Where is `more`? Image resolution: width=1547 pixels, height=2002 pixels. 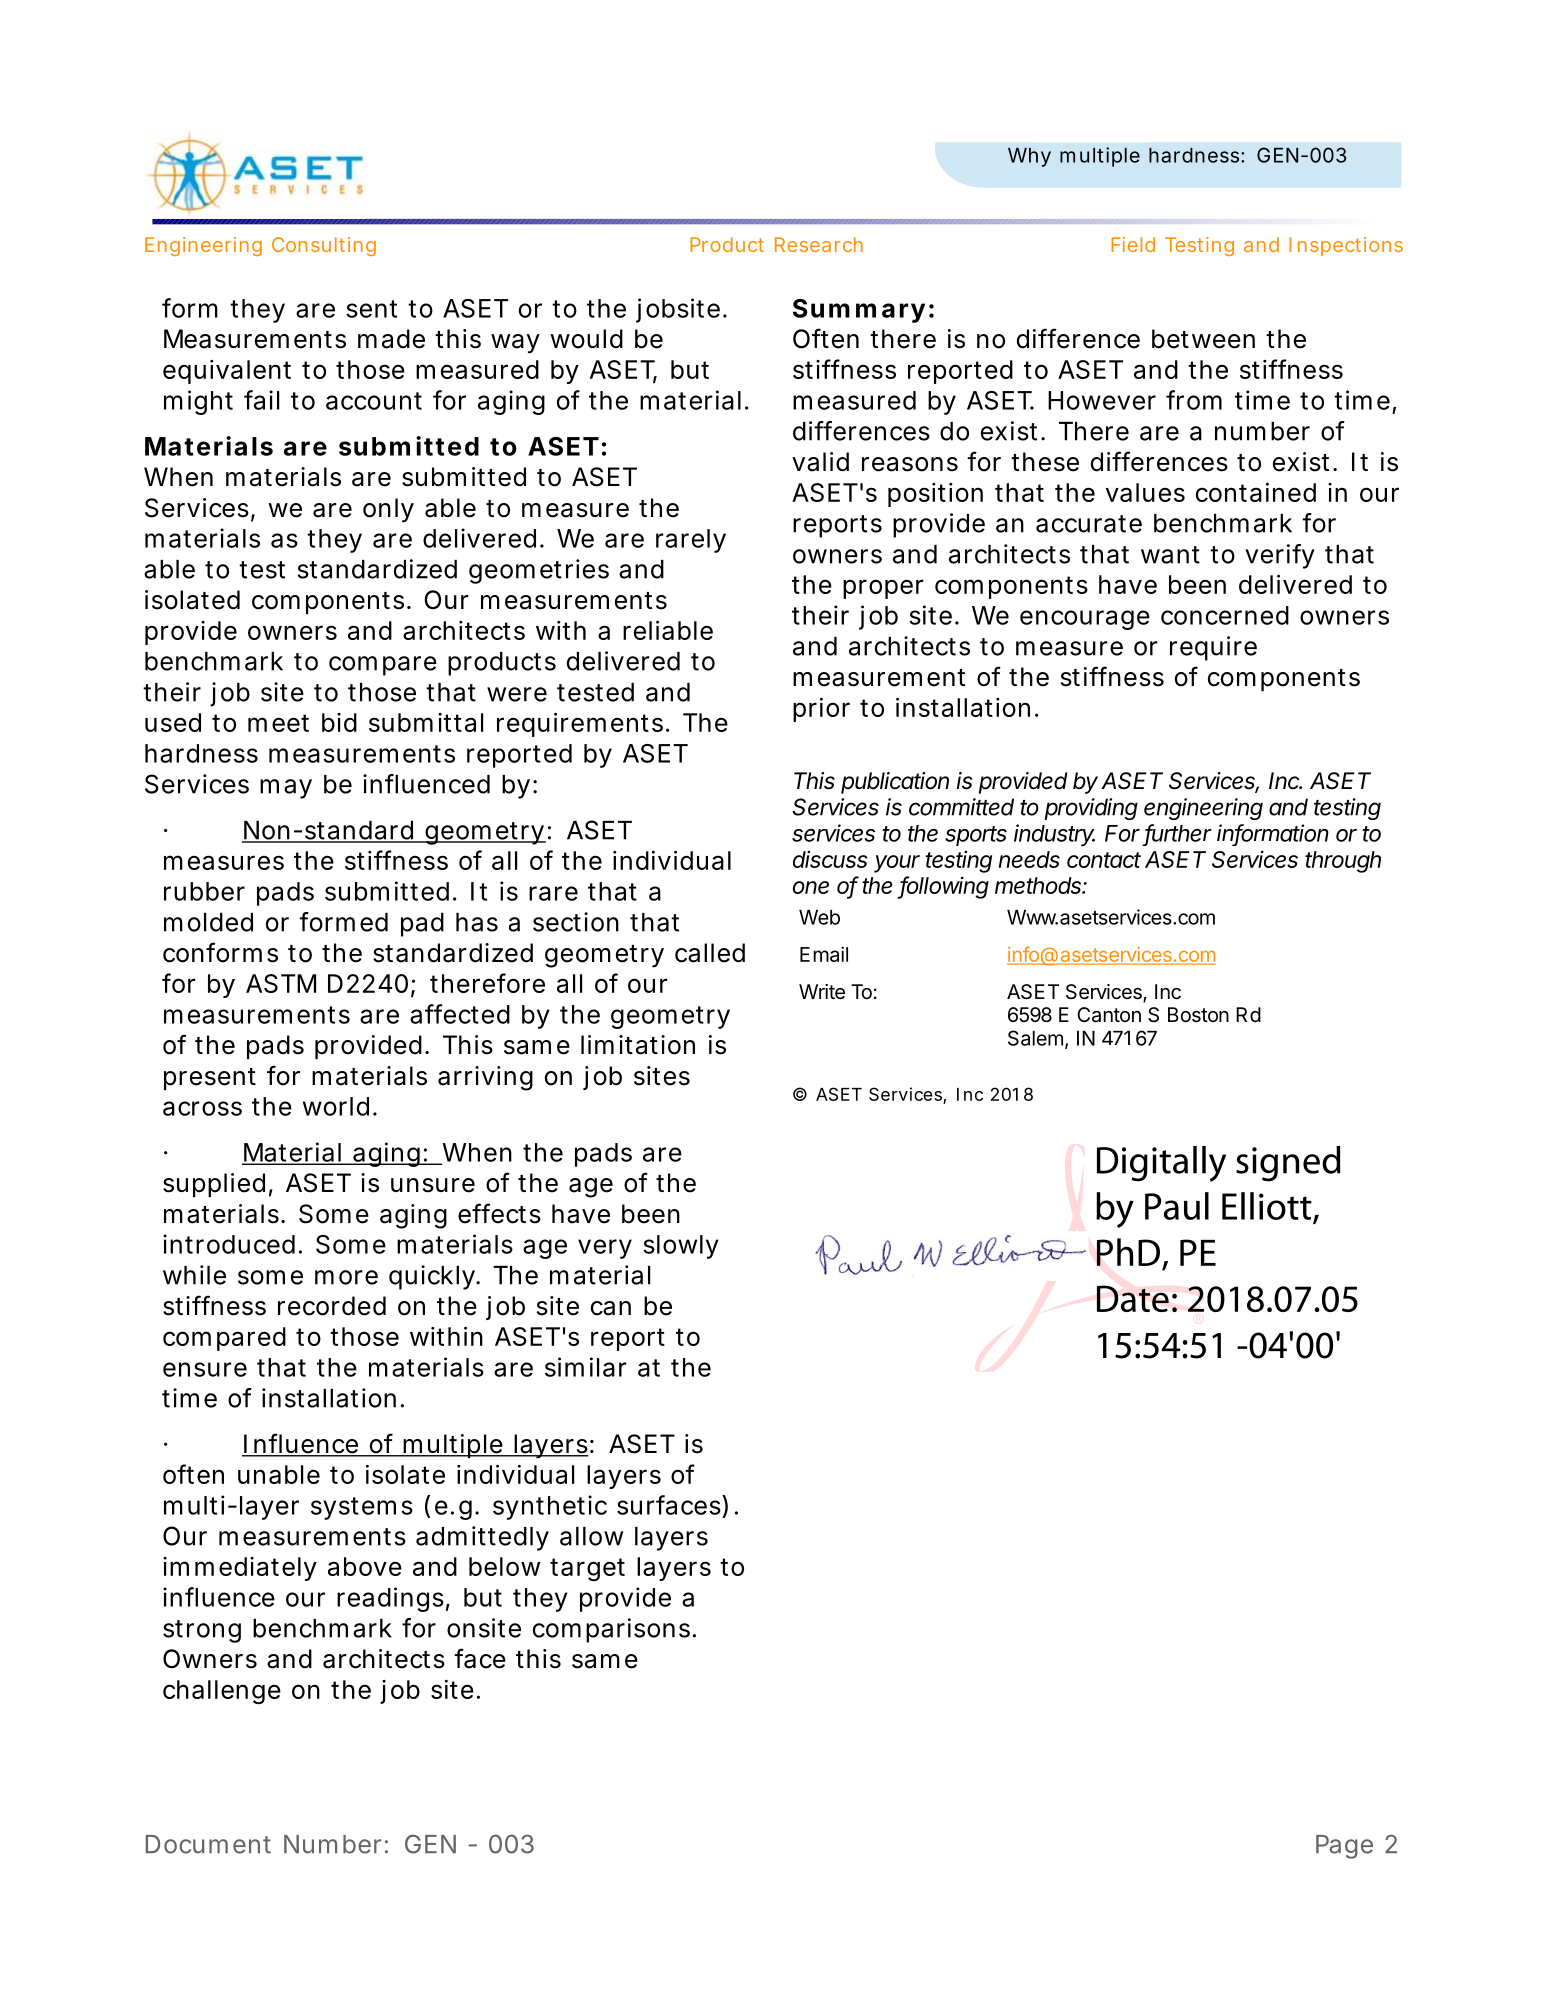 more is located at coordinates (346, 1277).
